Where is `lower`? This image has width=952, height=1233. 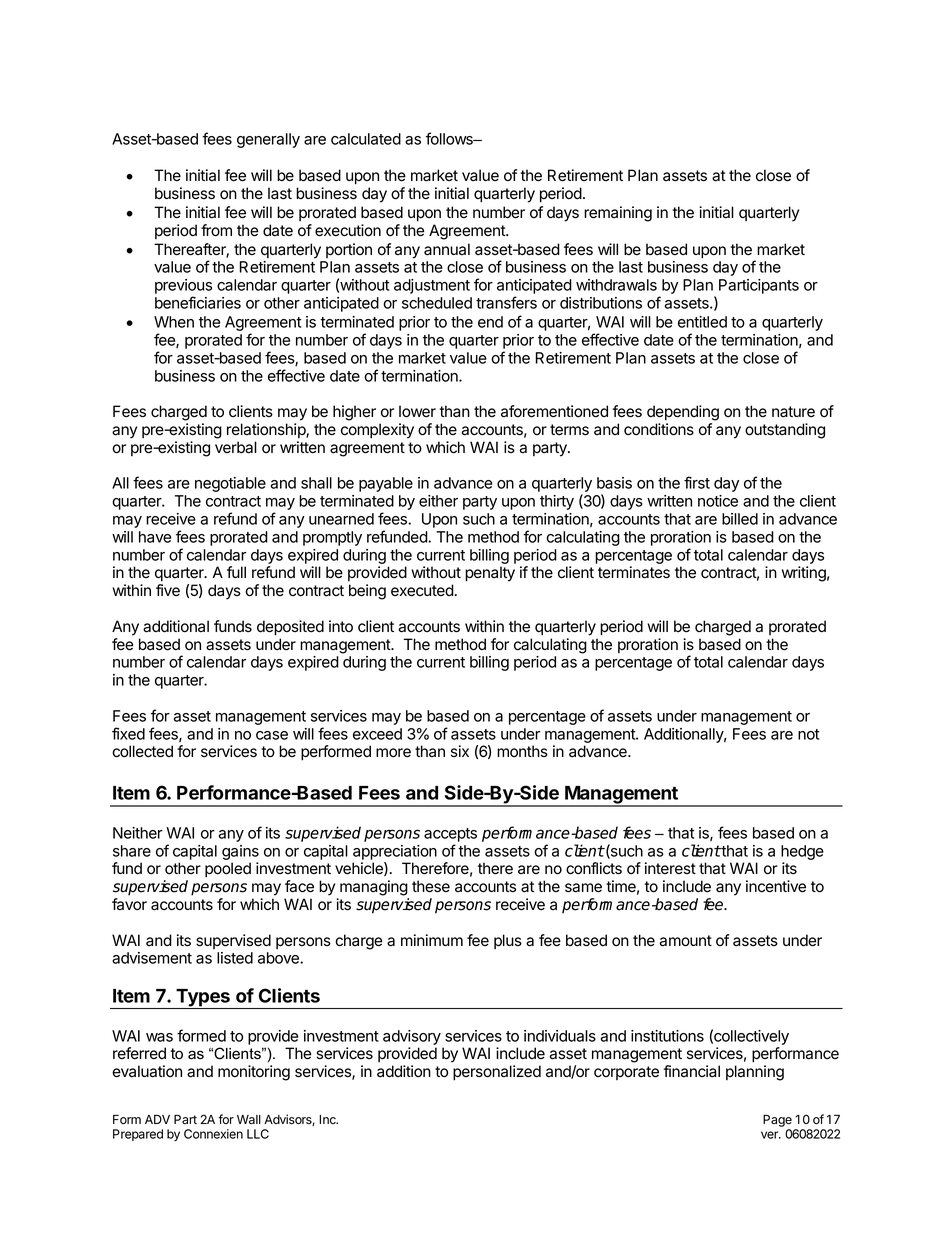
lower is located at coordinates (417, 411).
